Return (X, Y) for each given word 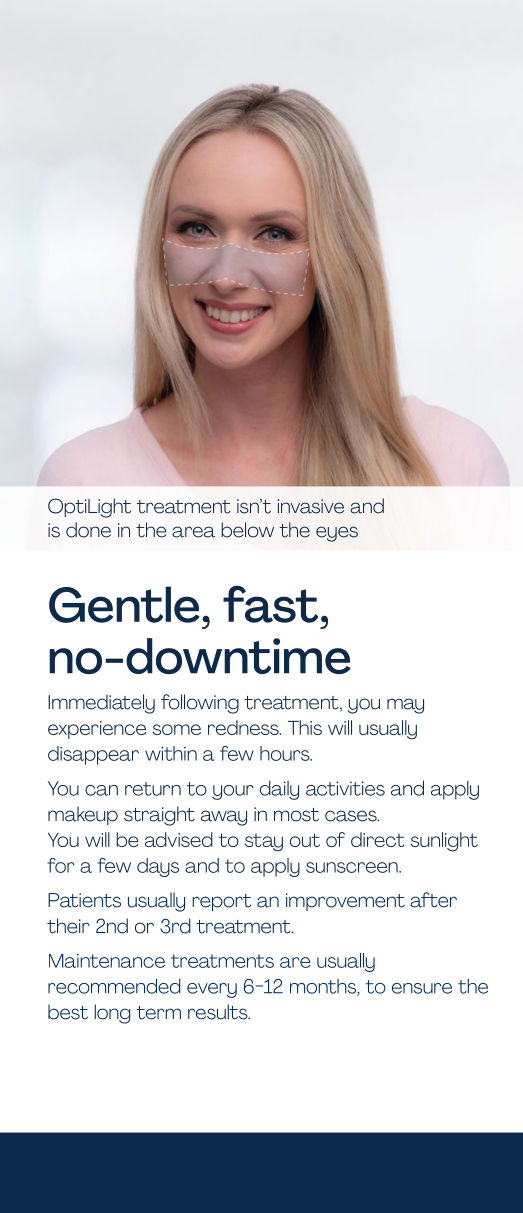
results (219, 1012)
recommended (114, 986)
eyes (337, 534)
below (247, 530)
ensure (422, 988)
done (88, 530)
